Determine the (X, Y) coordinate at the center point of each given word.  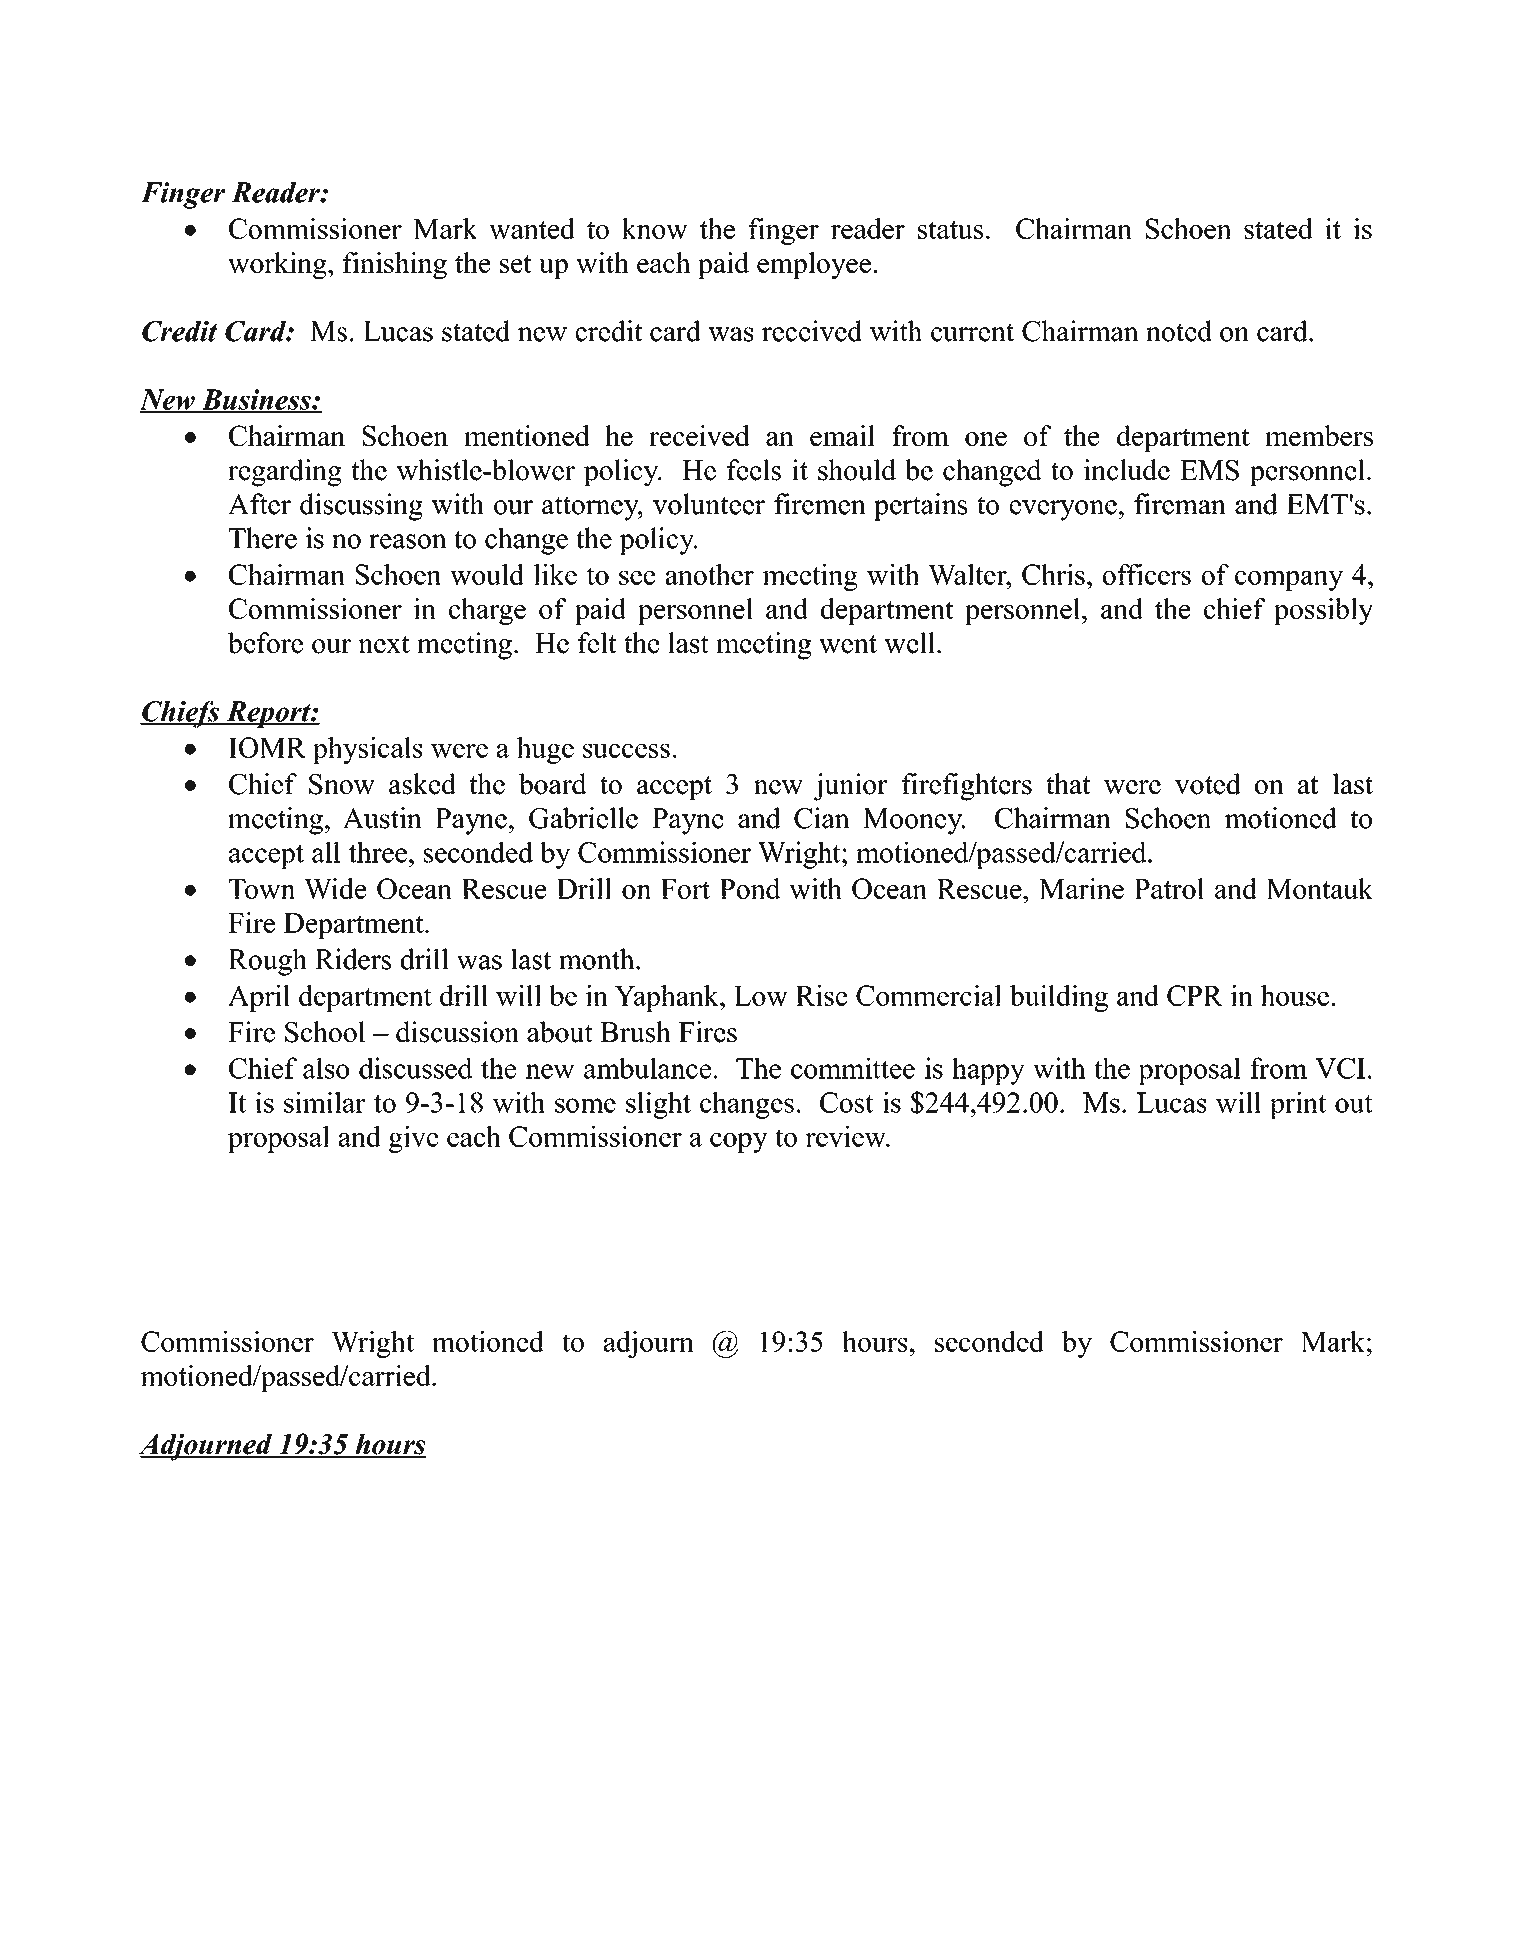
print (1298, 1105)
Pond (750, 888)
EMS (1209, 470)
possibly (1323, 611)
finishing (395, 265)
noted (1179, 331)
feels (754, 470)
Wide (335, 888)
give (414, 1139)
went (848, 644)
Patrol (1169, 888)
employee (814, 265)
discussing (361, 507)
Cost (847, 1102)
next (384, 644)
